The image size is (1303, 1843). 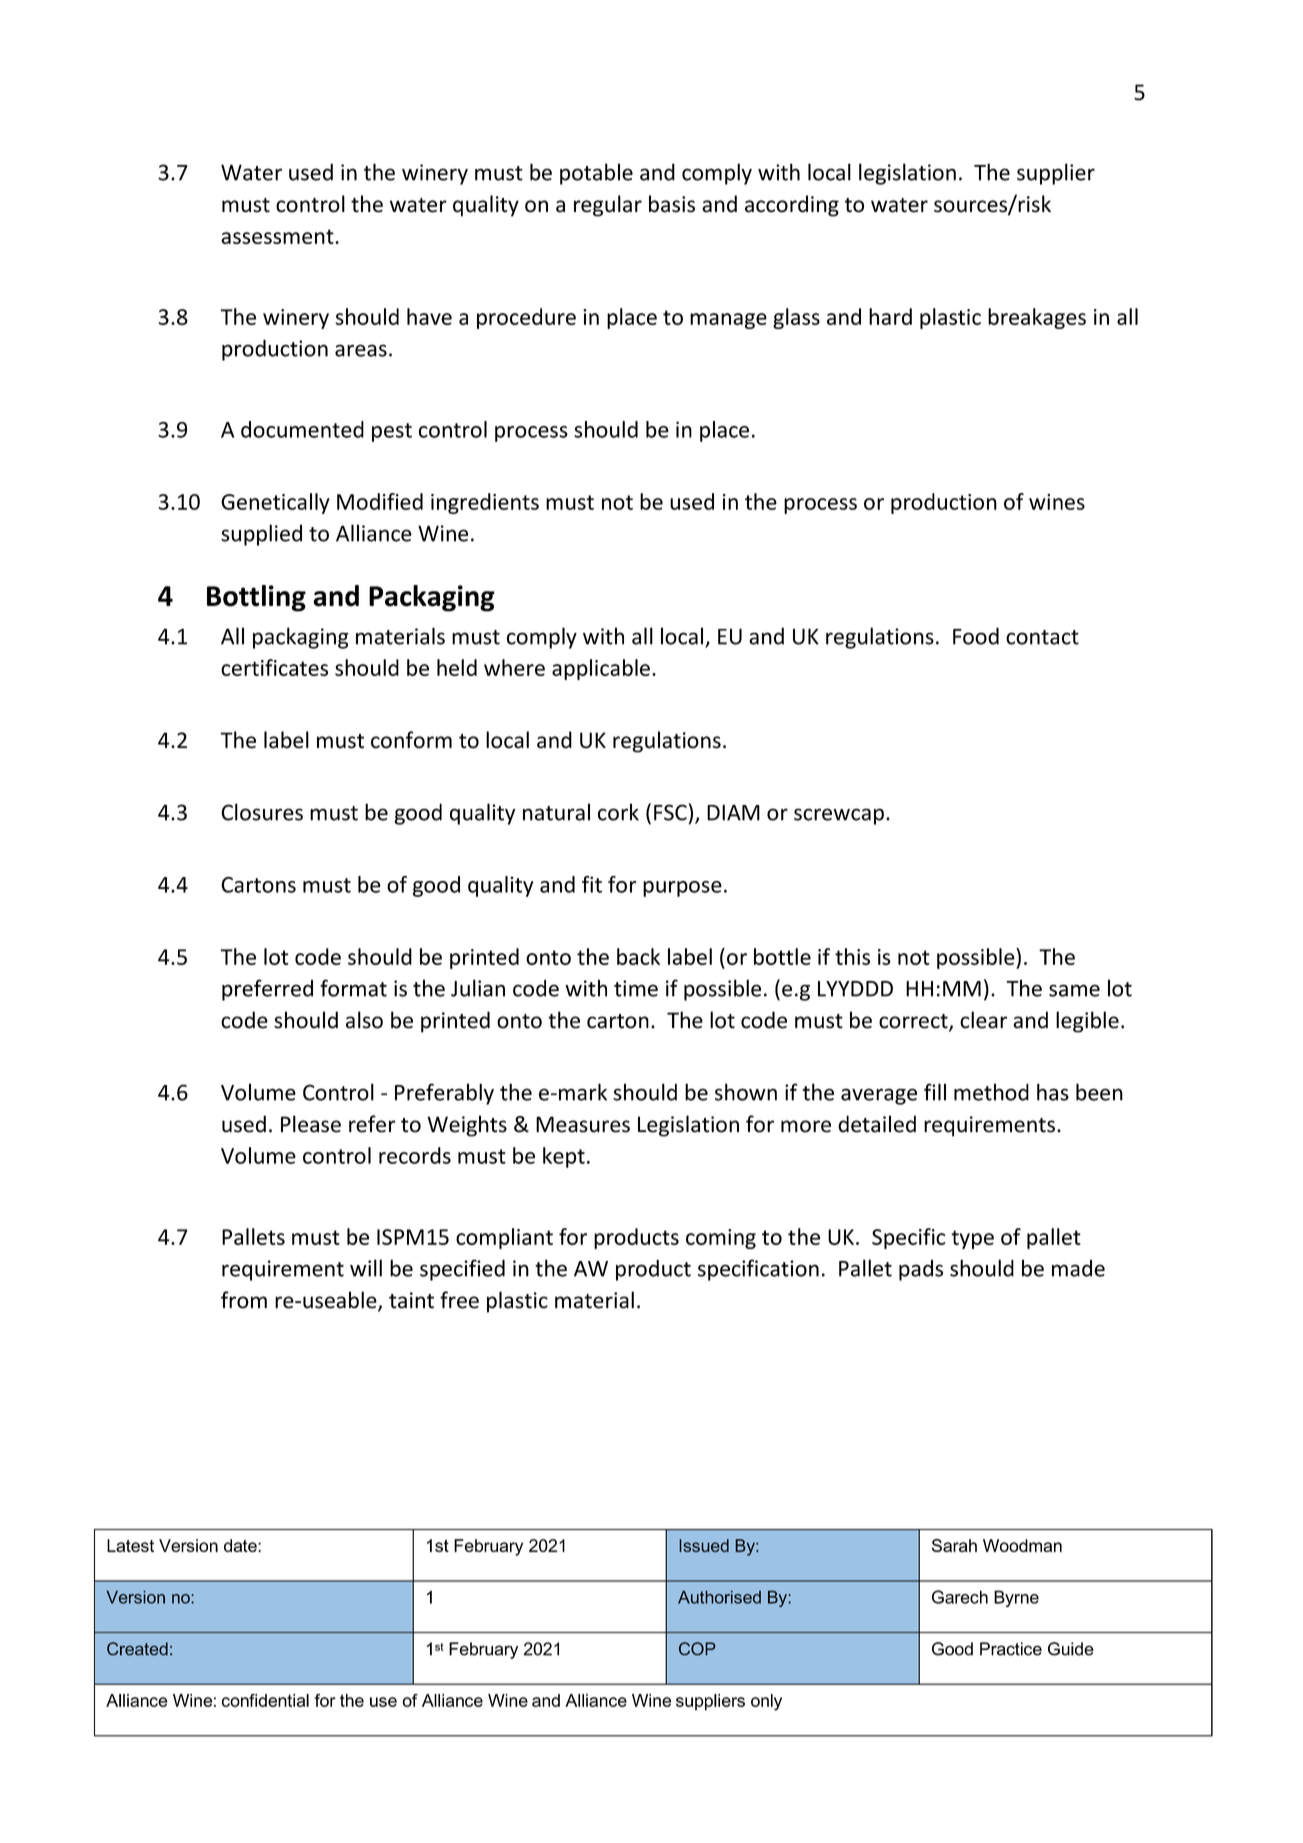 I want to click on regular, so click(x=608, y=206).
